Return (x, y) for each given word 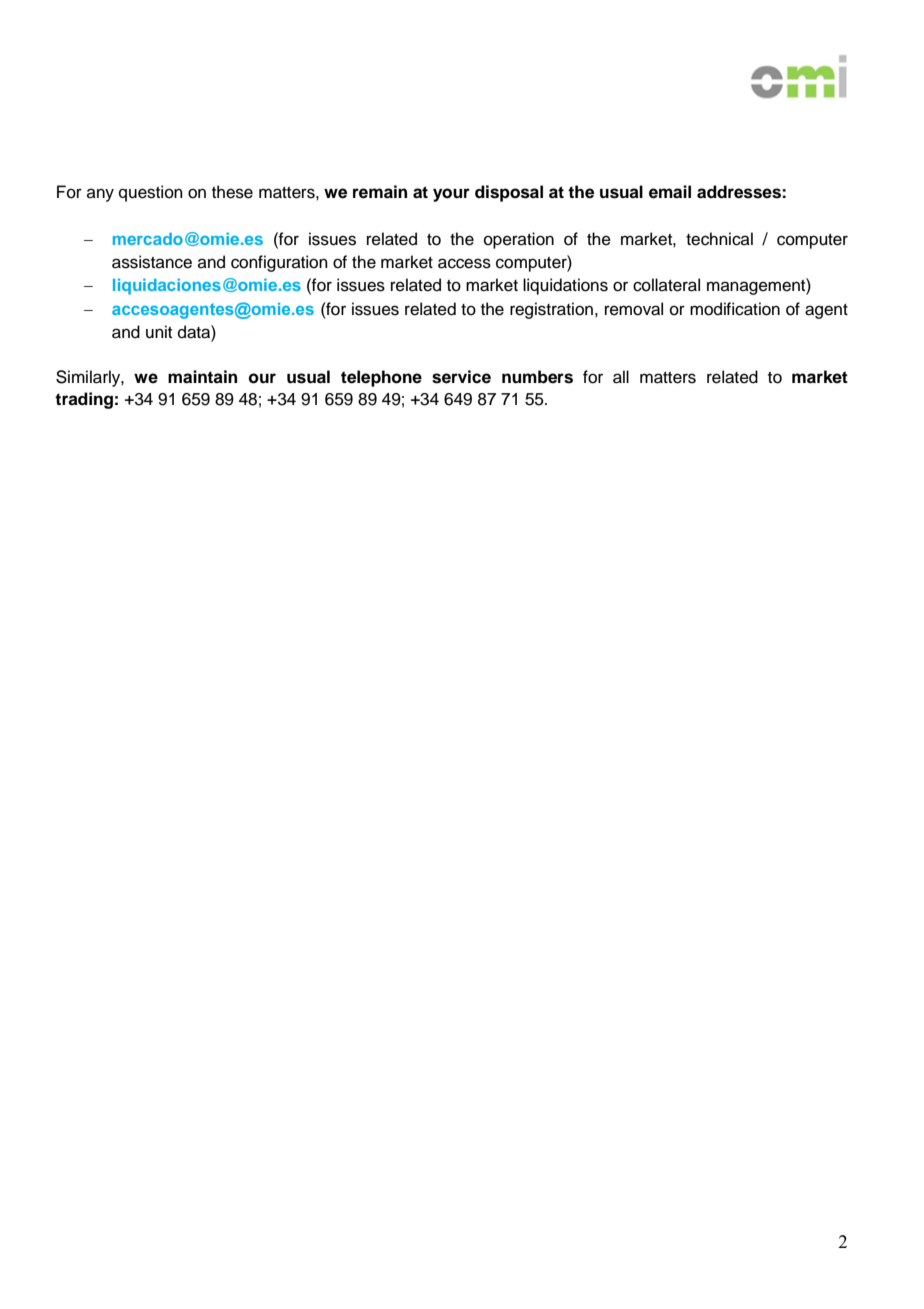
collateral (666, 285)
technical (719, 239)
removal (634, 309)
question (151, 193)
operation (519, 240)
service (461, 377)
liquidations (565, 286)
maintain (202, 377)
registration (551, 310)
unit (159, 332)
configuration (279, 263)
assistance (152, 262)
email (670, 192)
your (451, 195)
